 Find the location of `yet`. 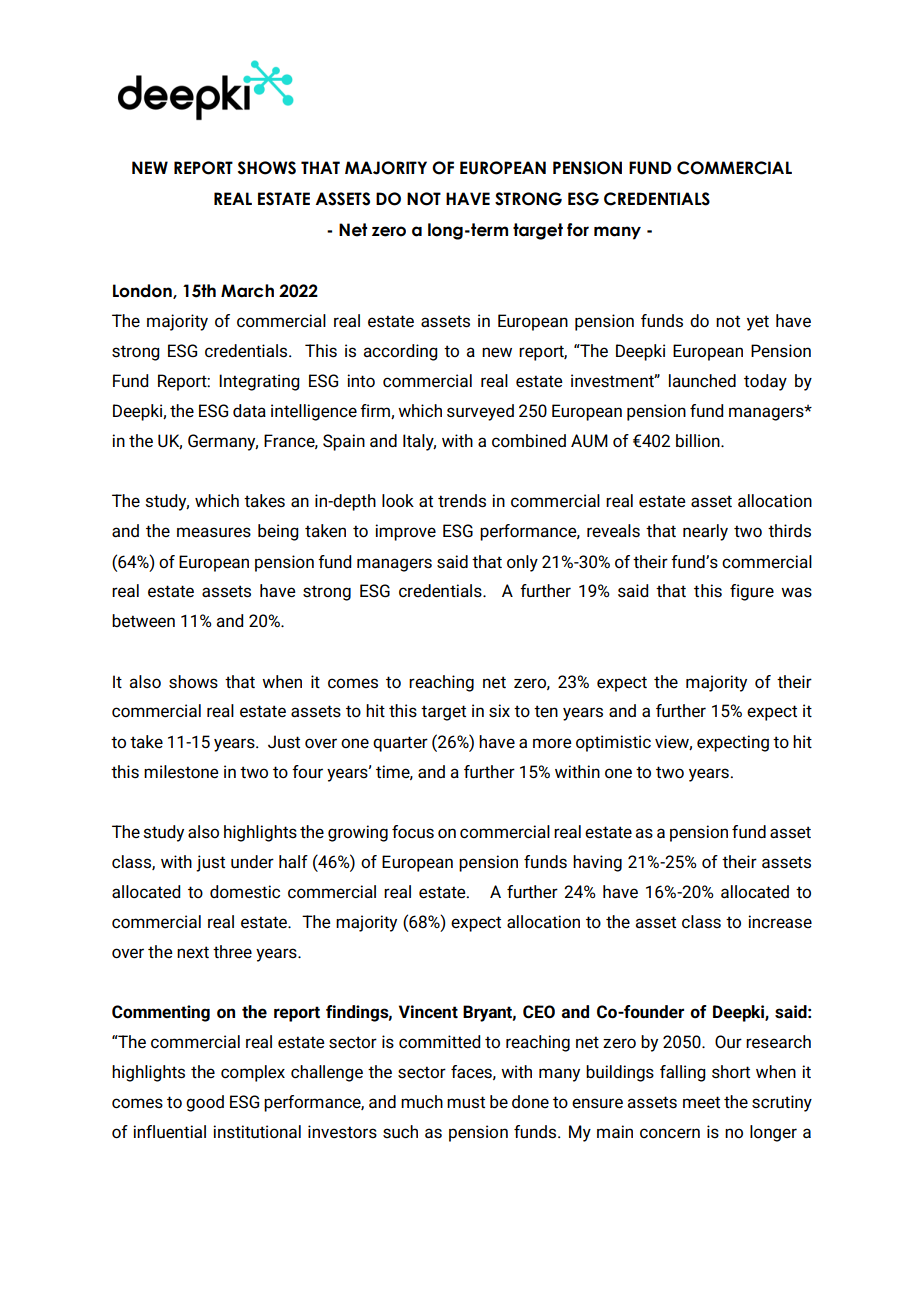

yet is located at coordinates (758, 323).
